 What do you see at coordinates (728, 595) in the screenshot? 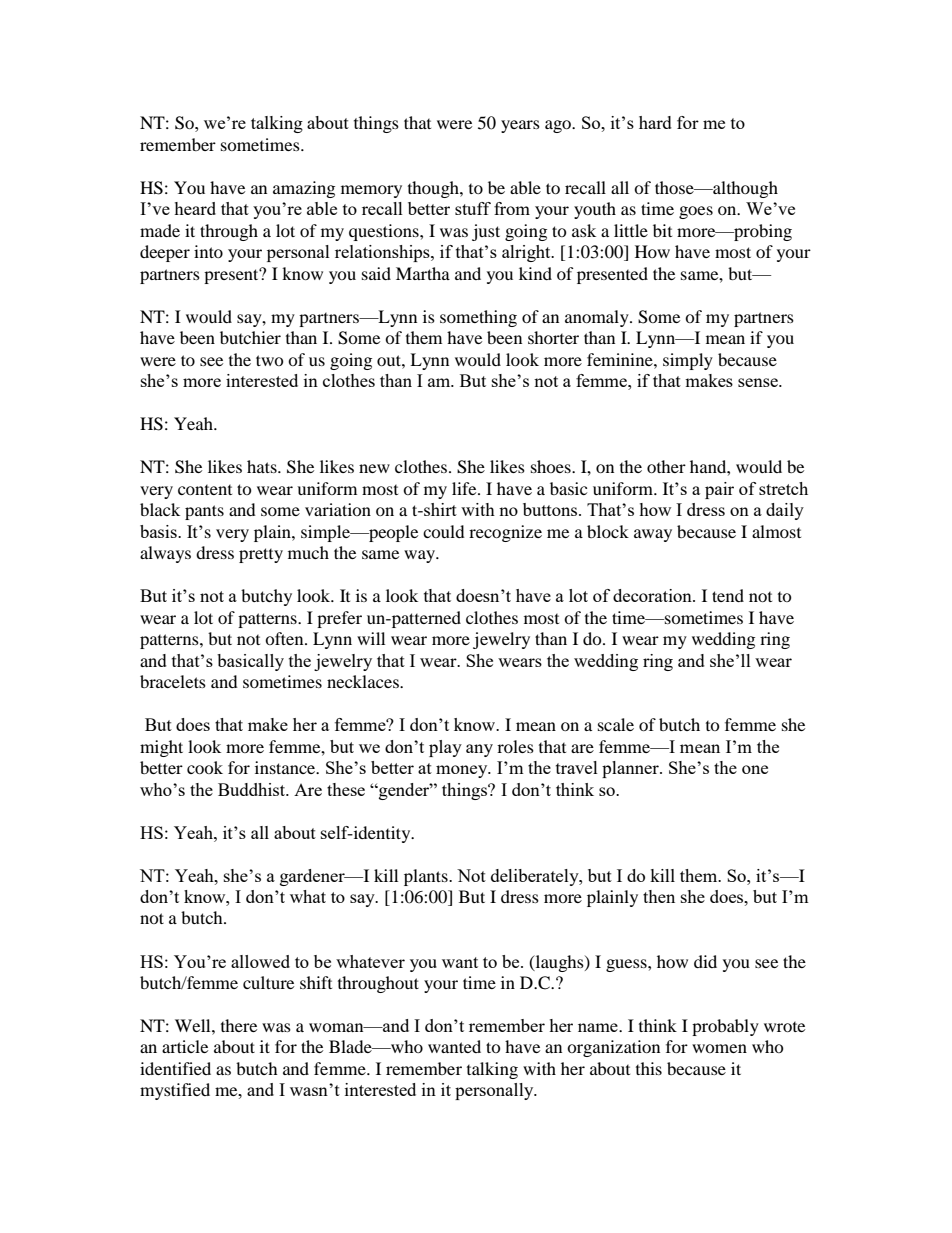
I see `tend` at bounding box center [728, 595].
